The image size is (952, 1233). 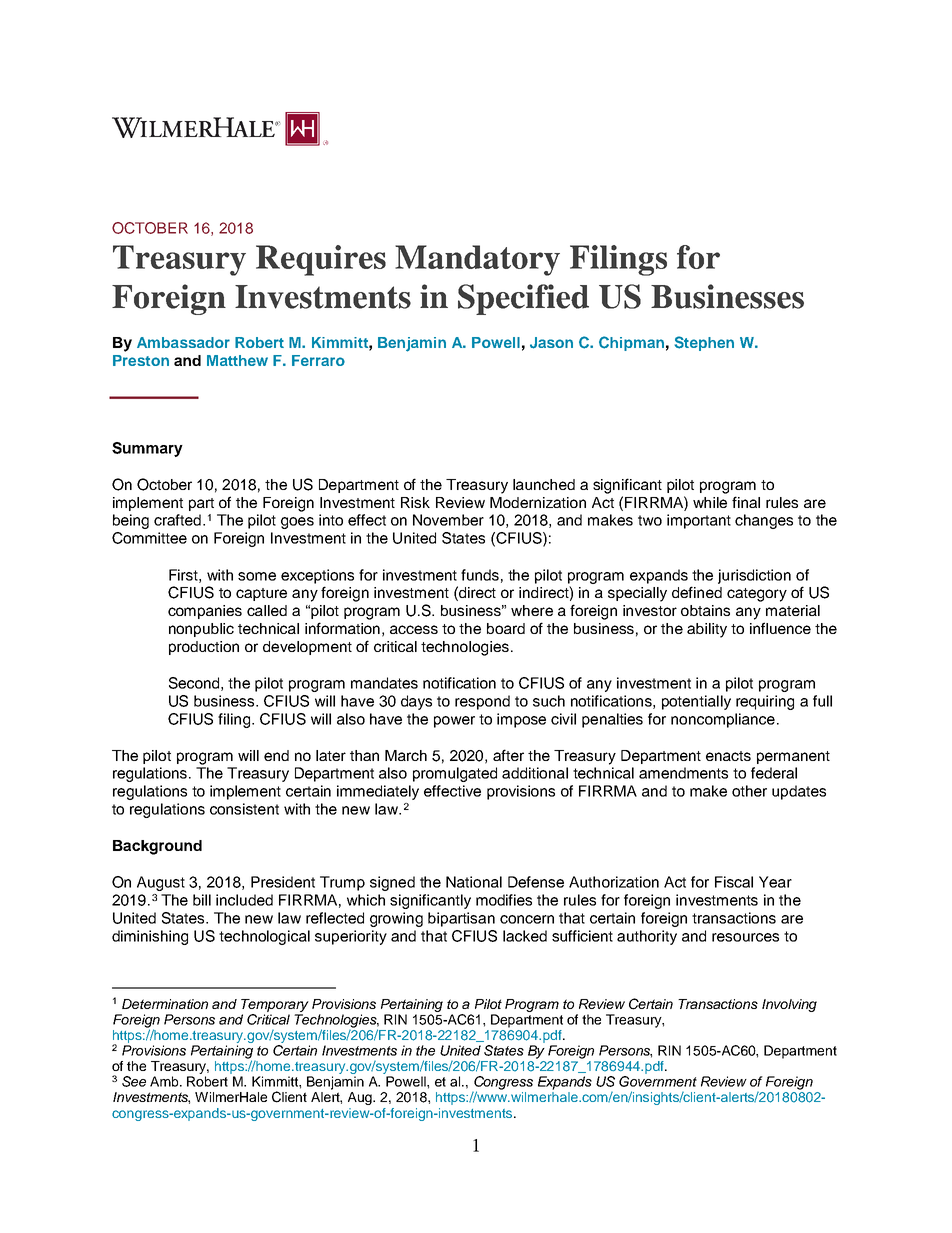 What do you see at coordinates (134, 1081) in the screenshot?
I see `See` at bounding box center [134, 1081].
